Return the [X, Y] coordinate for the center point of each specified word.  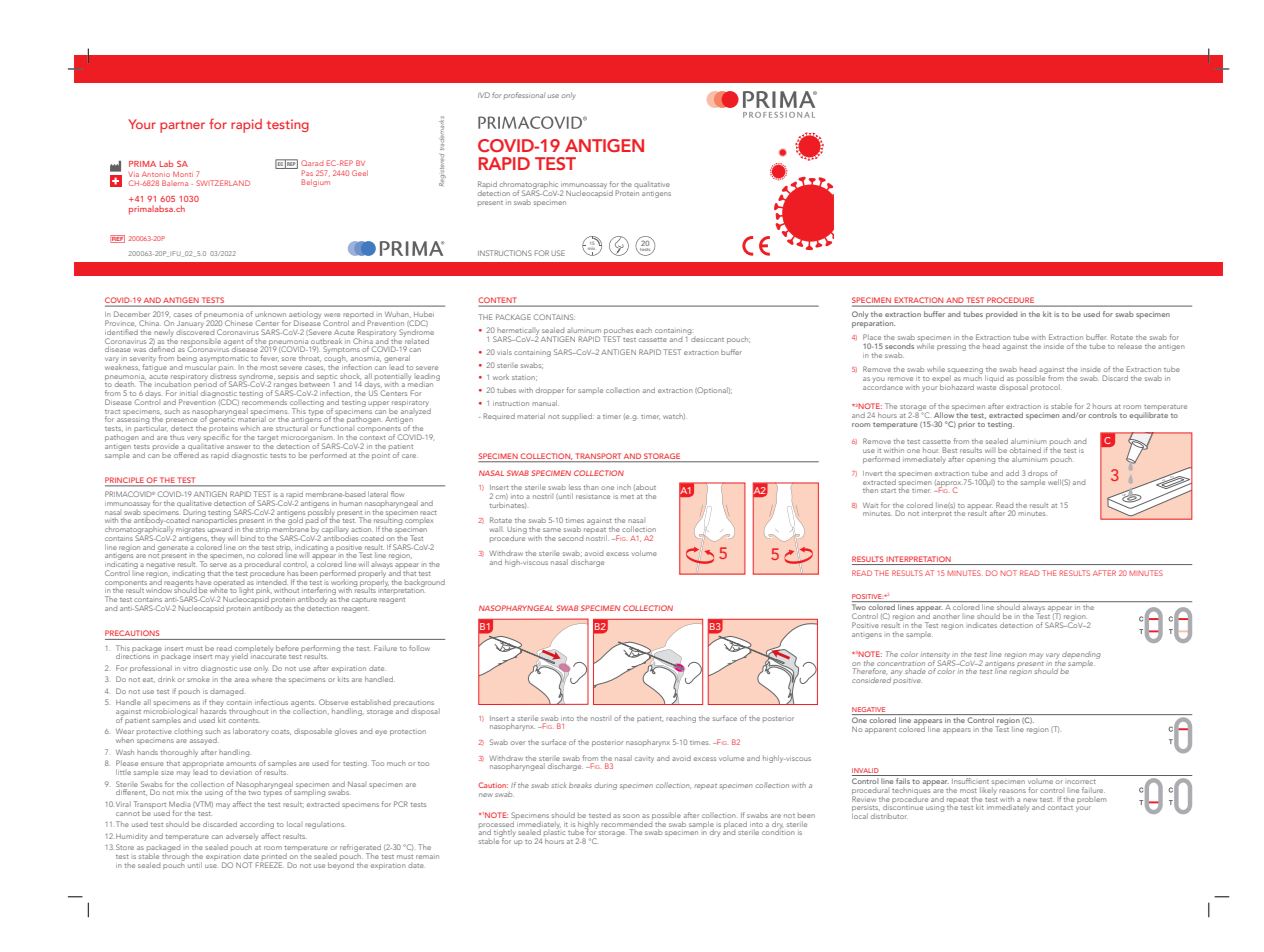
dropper [550, 390]
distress [223, 377]
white [218, 591]
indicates [982, 625]
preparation [873, 323]
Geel [360, 173]
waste [986, 388]
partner [182, 127]
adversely [242, 837]
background [425, 583]
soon [631, 816]
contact [1060, 808]
